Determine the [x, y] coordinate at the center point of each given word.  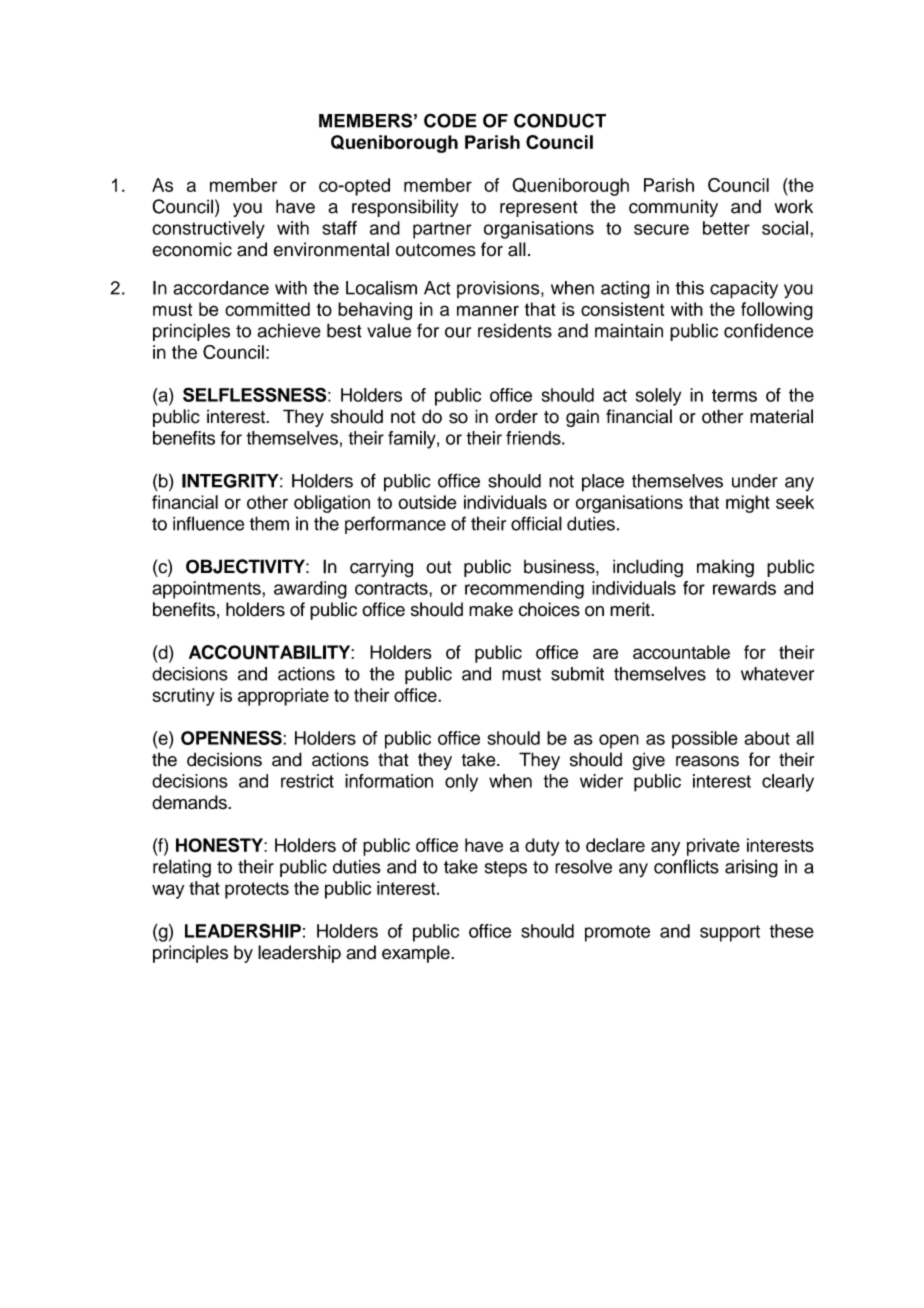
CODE [450, 120]
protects [257, 890]
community [673, 208]
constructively [208, 230]
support [730, 933]
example [417, 954]
